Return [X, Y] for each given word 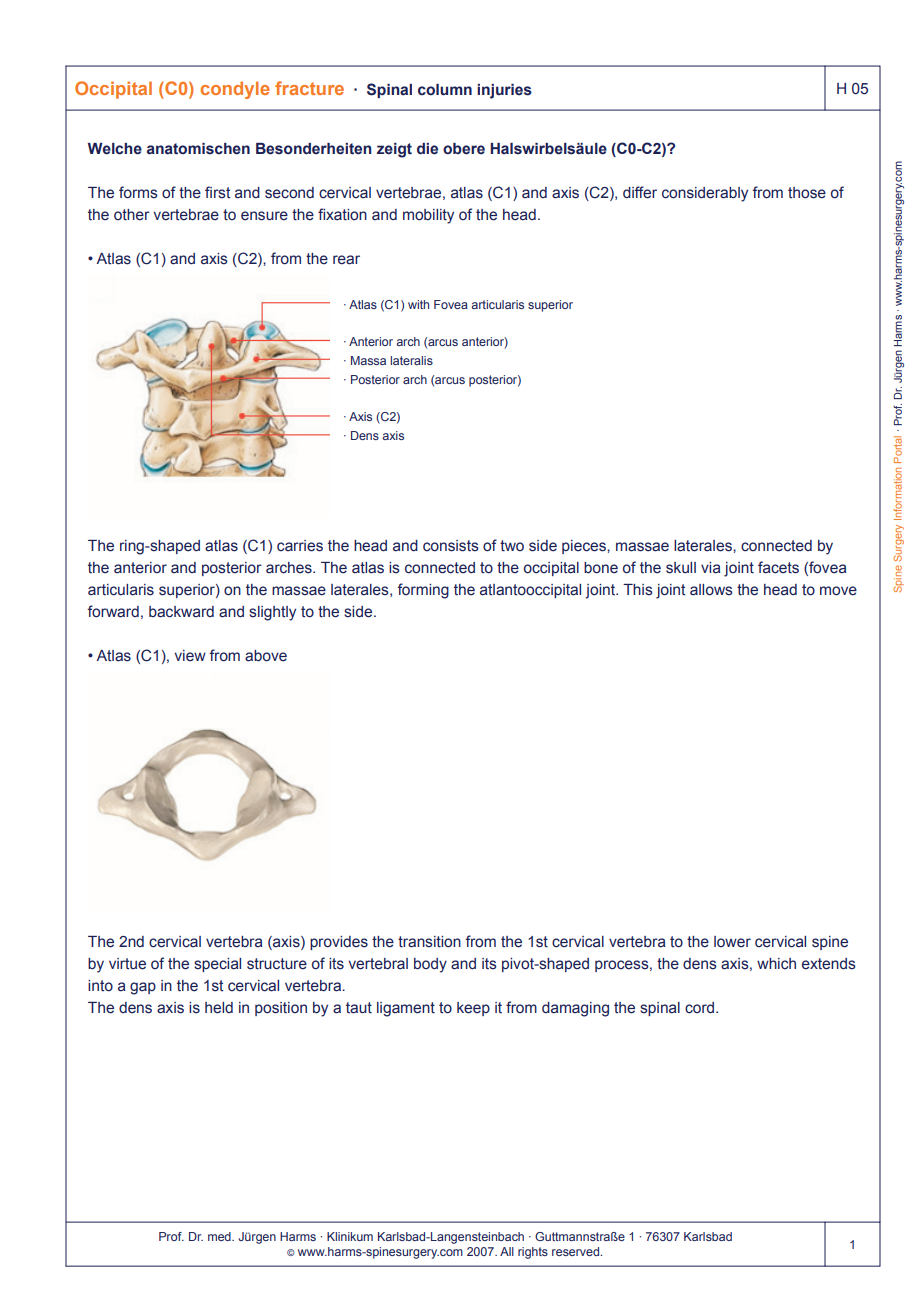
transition [429, 942]
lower [732, 942]
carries [300, 546]
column [445, 90]
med [220, 1236]
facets [778, 567]
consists [451, 546]
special [217, 965]
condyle [235, 90]
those [807, 193]
